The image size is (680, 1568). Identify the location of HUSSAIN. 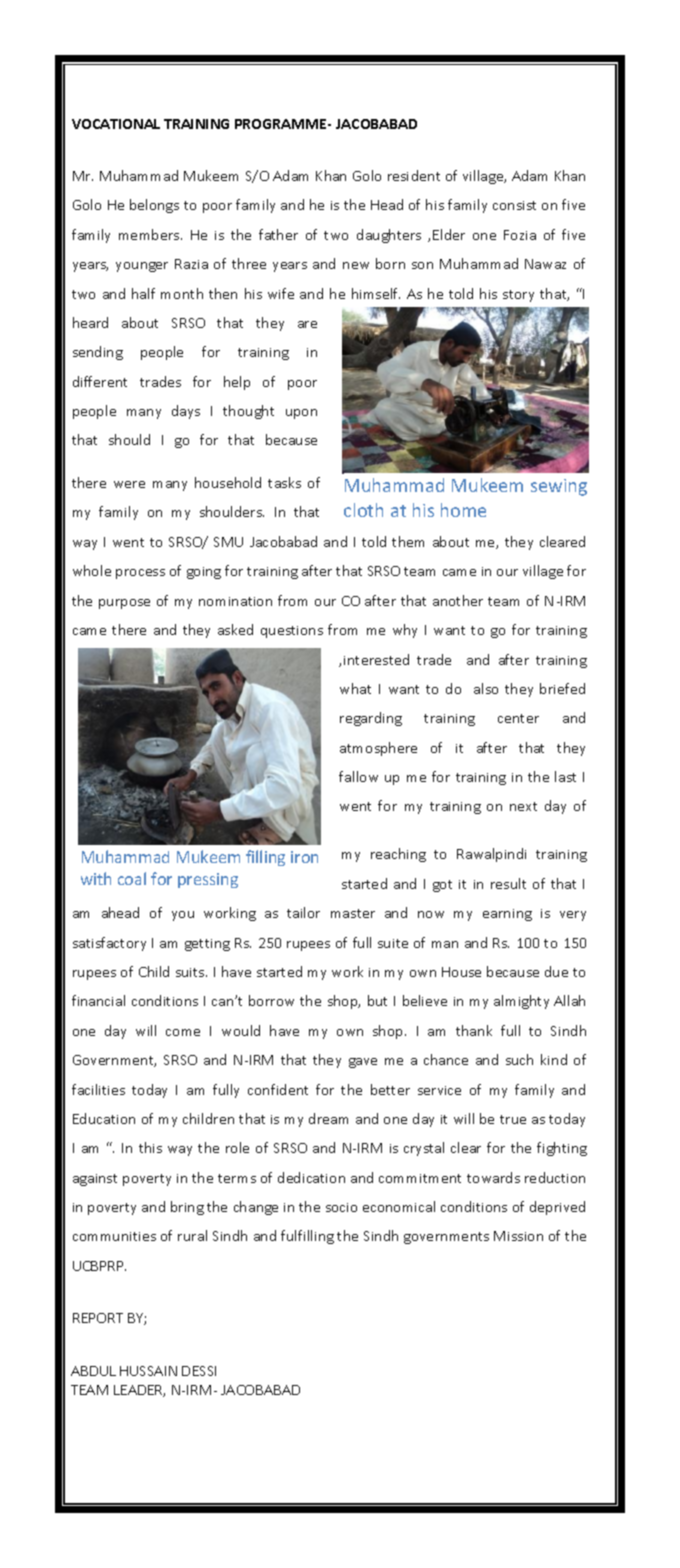
(148, 1371).
